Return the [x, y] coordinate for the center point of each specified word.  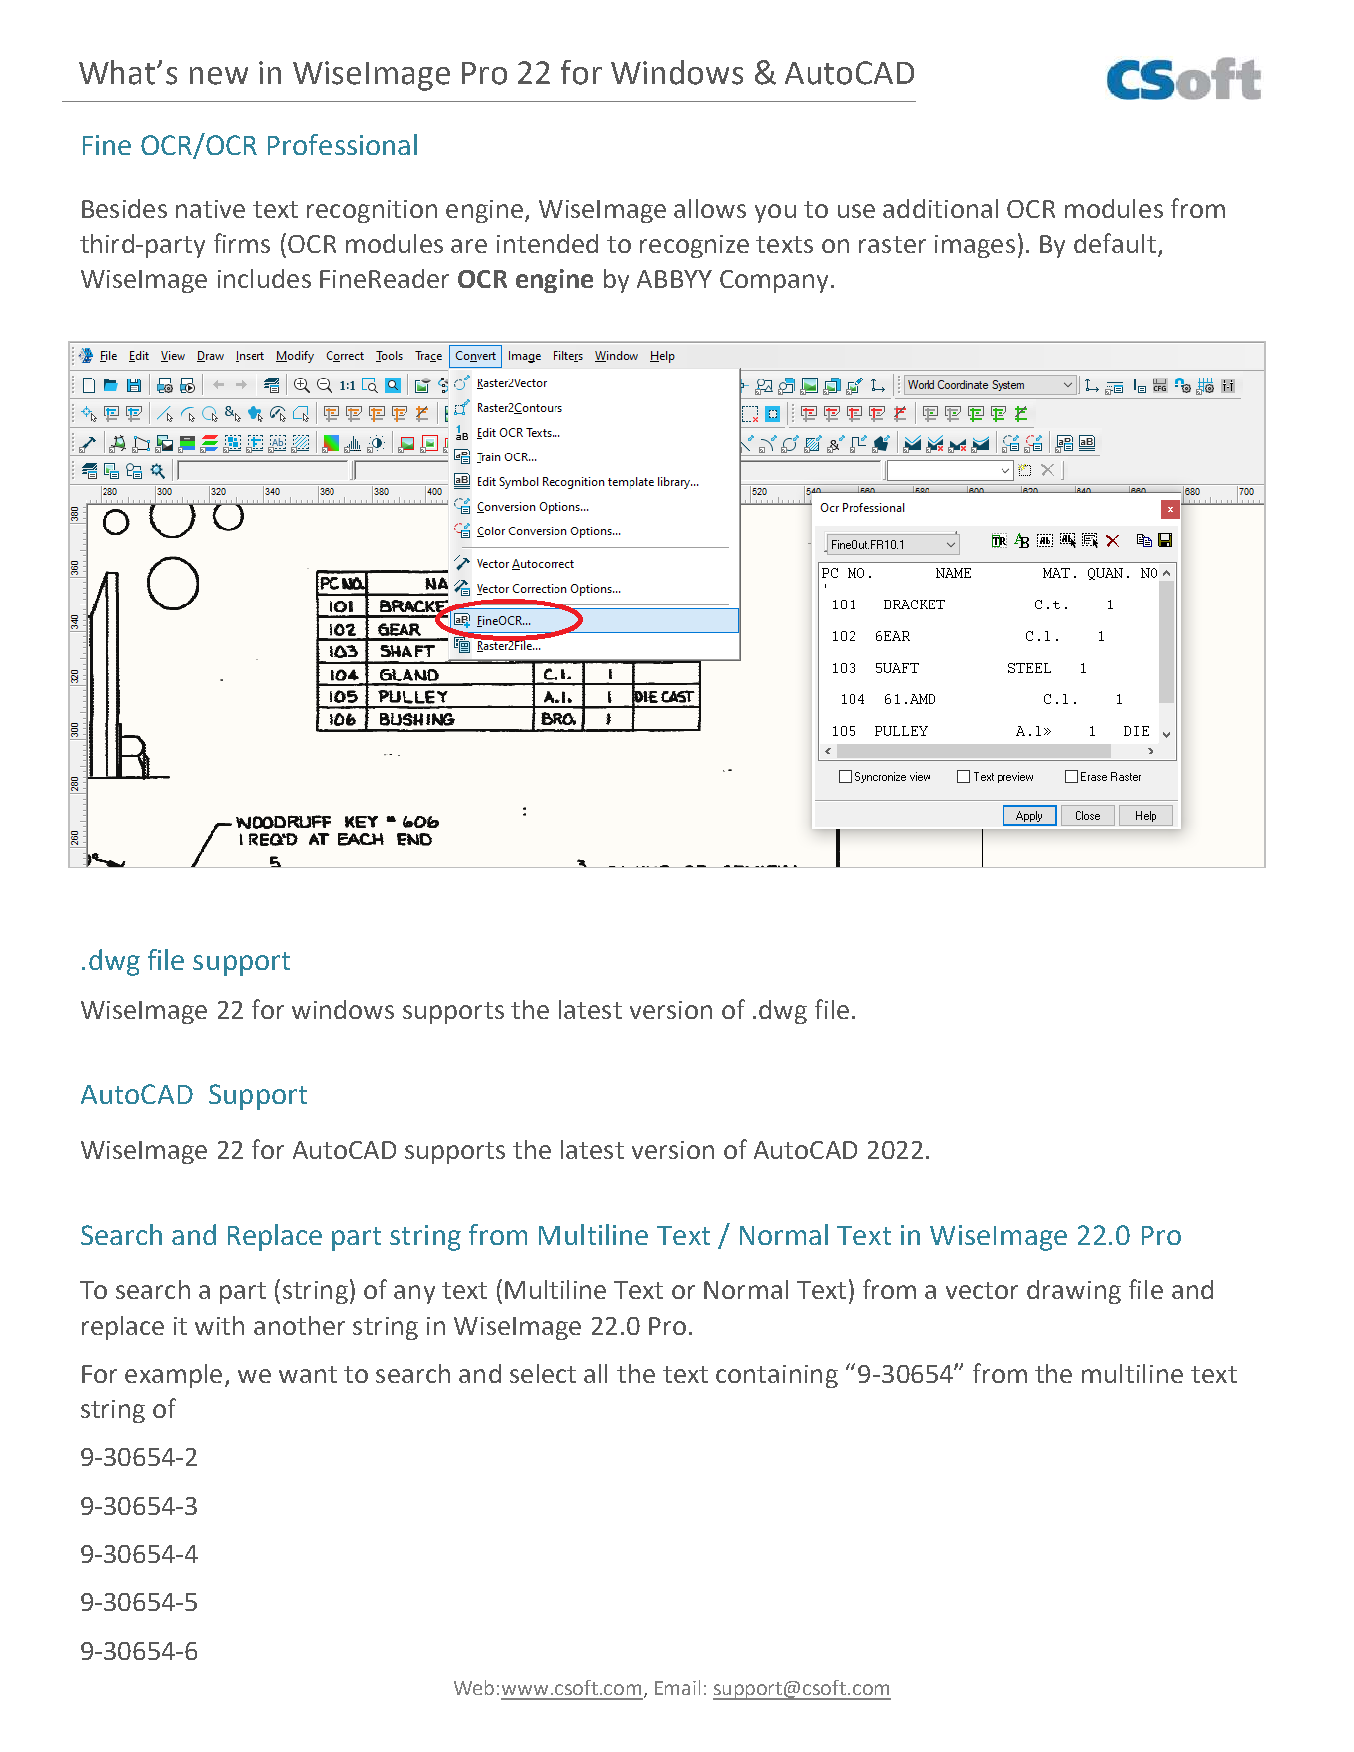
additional [940, 208]
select [543, 1373]
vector [982, 1290]
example [173, 1376]
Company [774, 281]
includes [264, 278]
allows [710, 208]
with [219, 1325]
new [219, 76]
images [975, 246]
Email [677, 1687]
